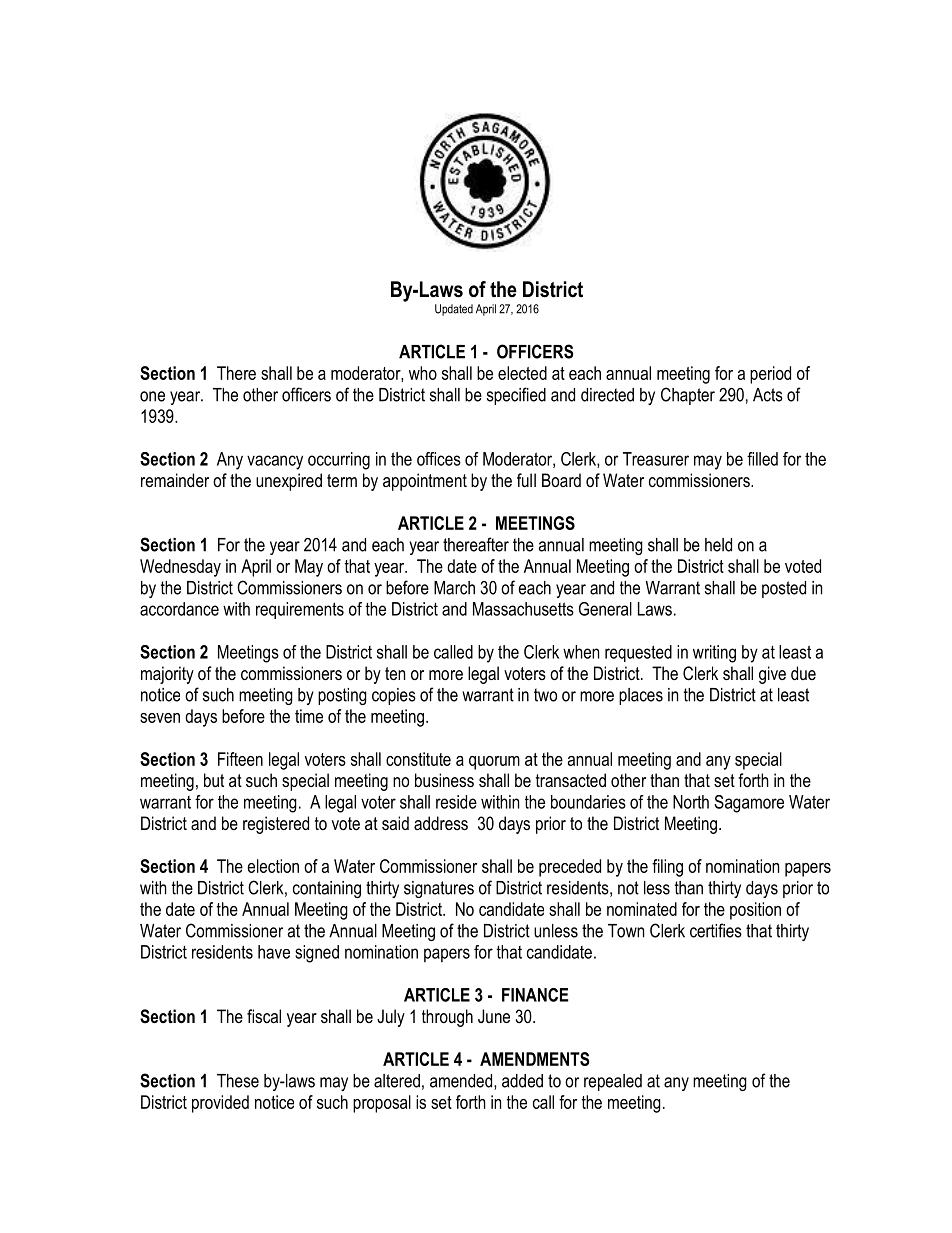 This screenshot has height=1233, width=952. Describe the element at coordinates (276, 825) in the screenshot. I see `registered` at that location.
